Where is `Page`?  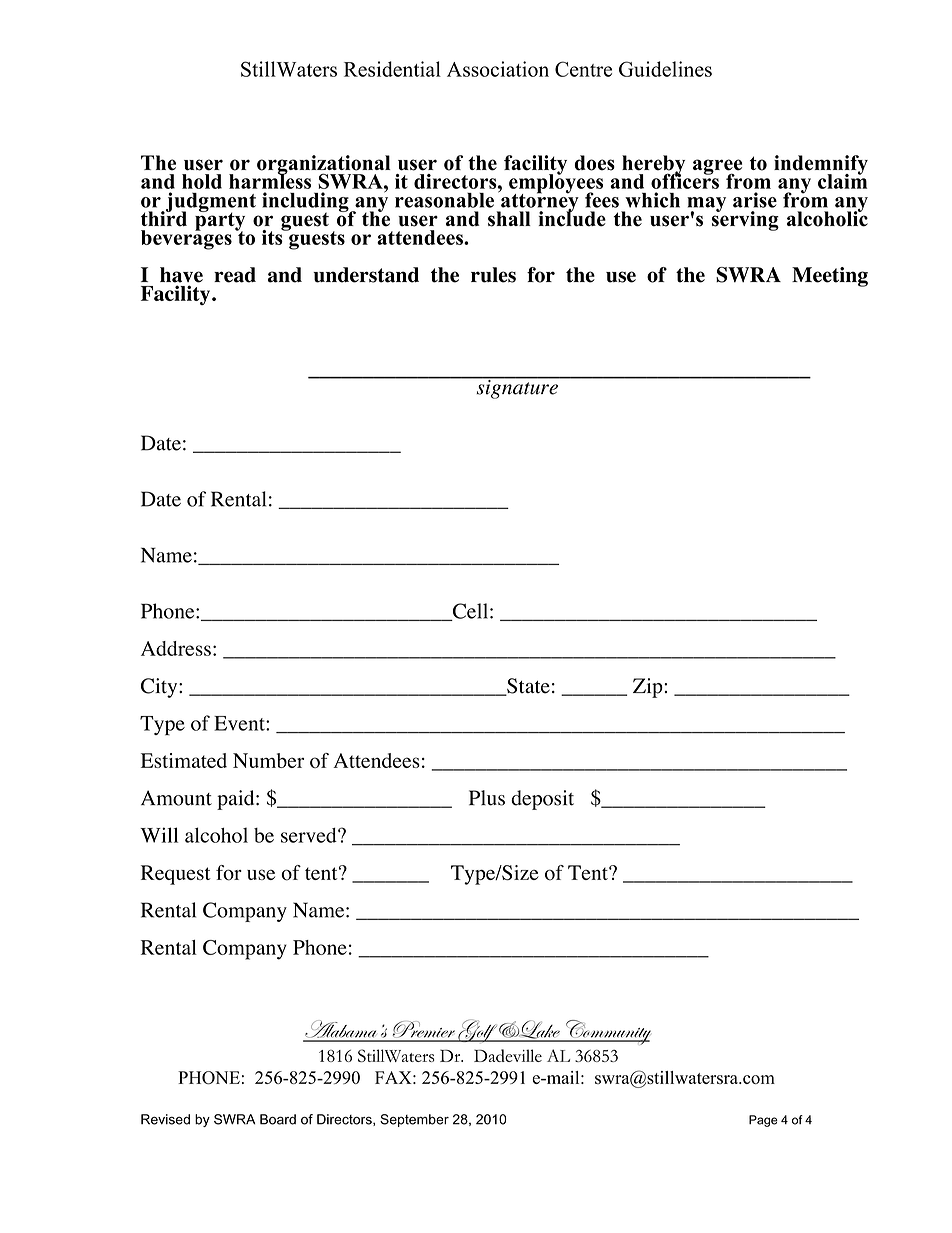 Page is located at coordinates (763, 1121).
